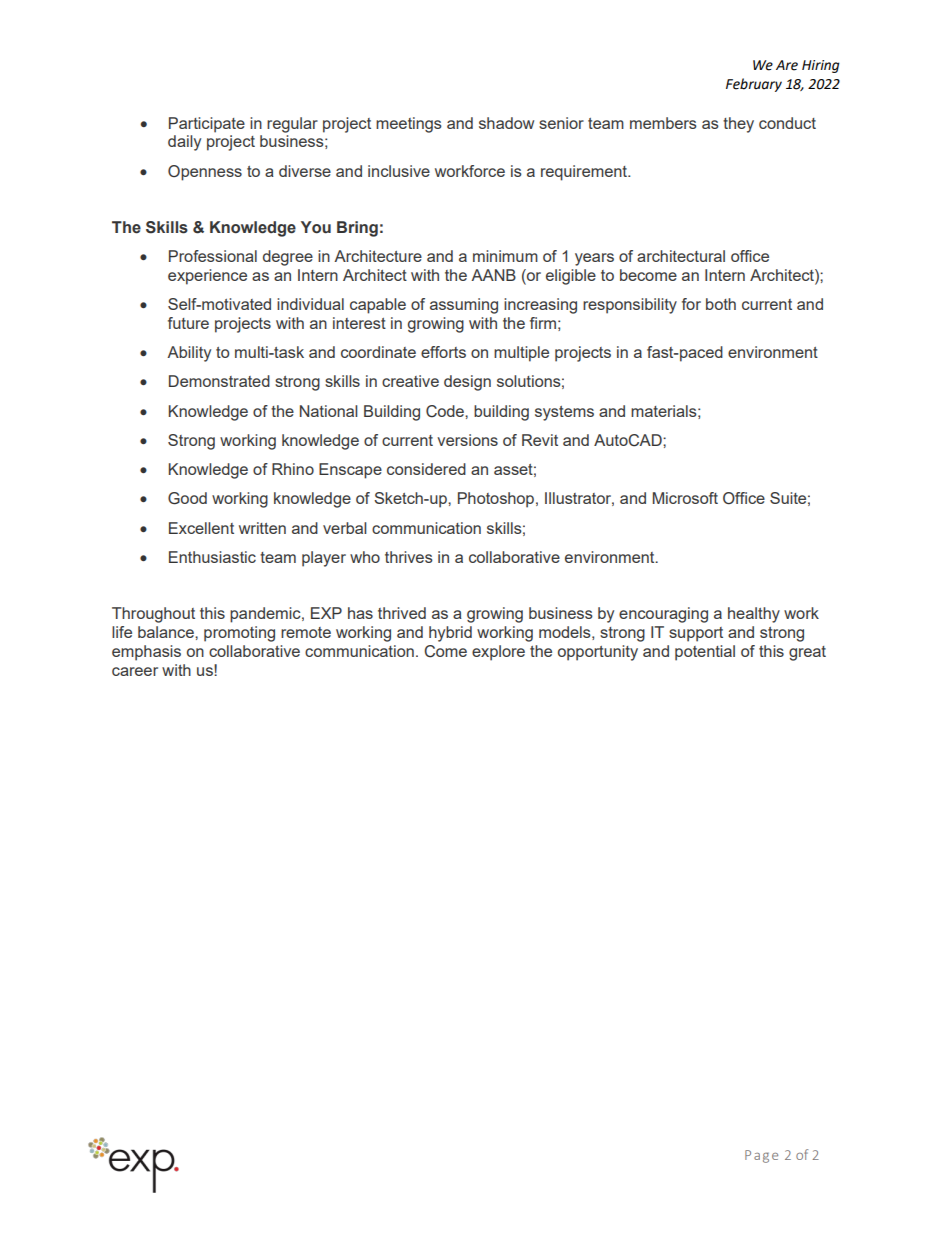  I want to click on minimum, so click(505, 256).
